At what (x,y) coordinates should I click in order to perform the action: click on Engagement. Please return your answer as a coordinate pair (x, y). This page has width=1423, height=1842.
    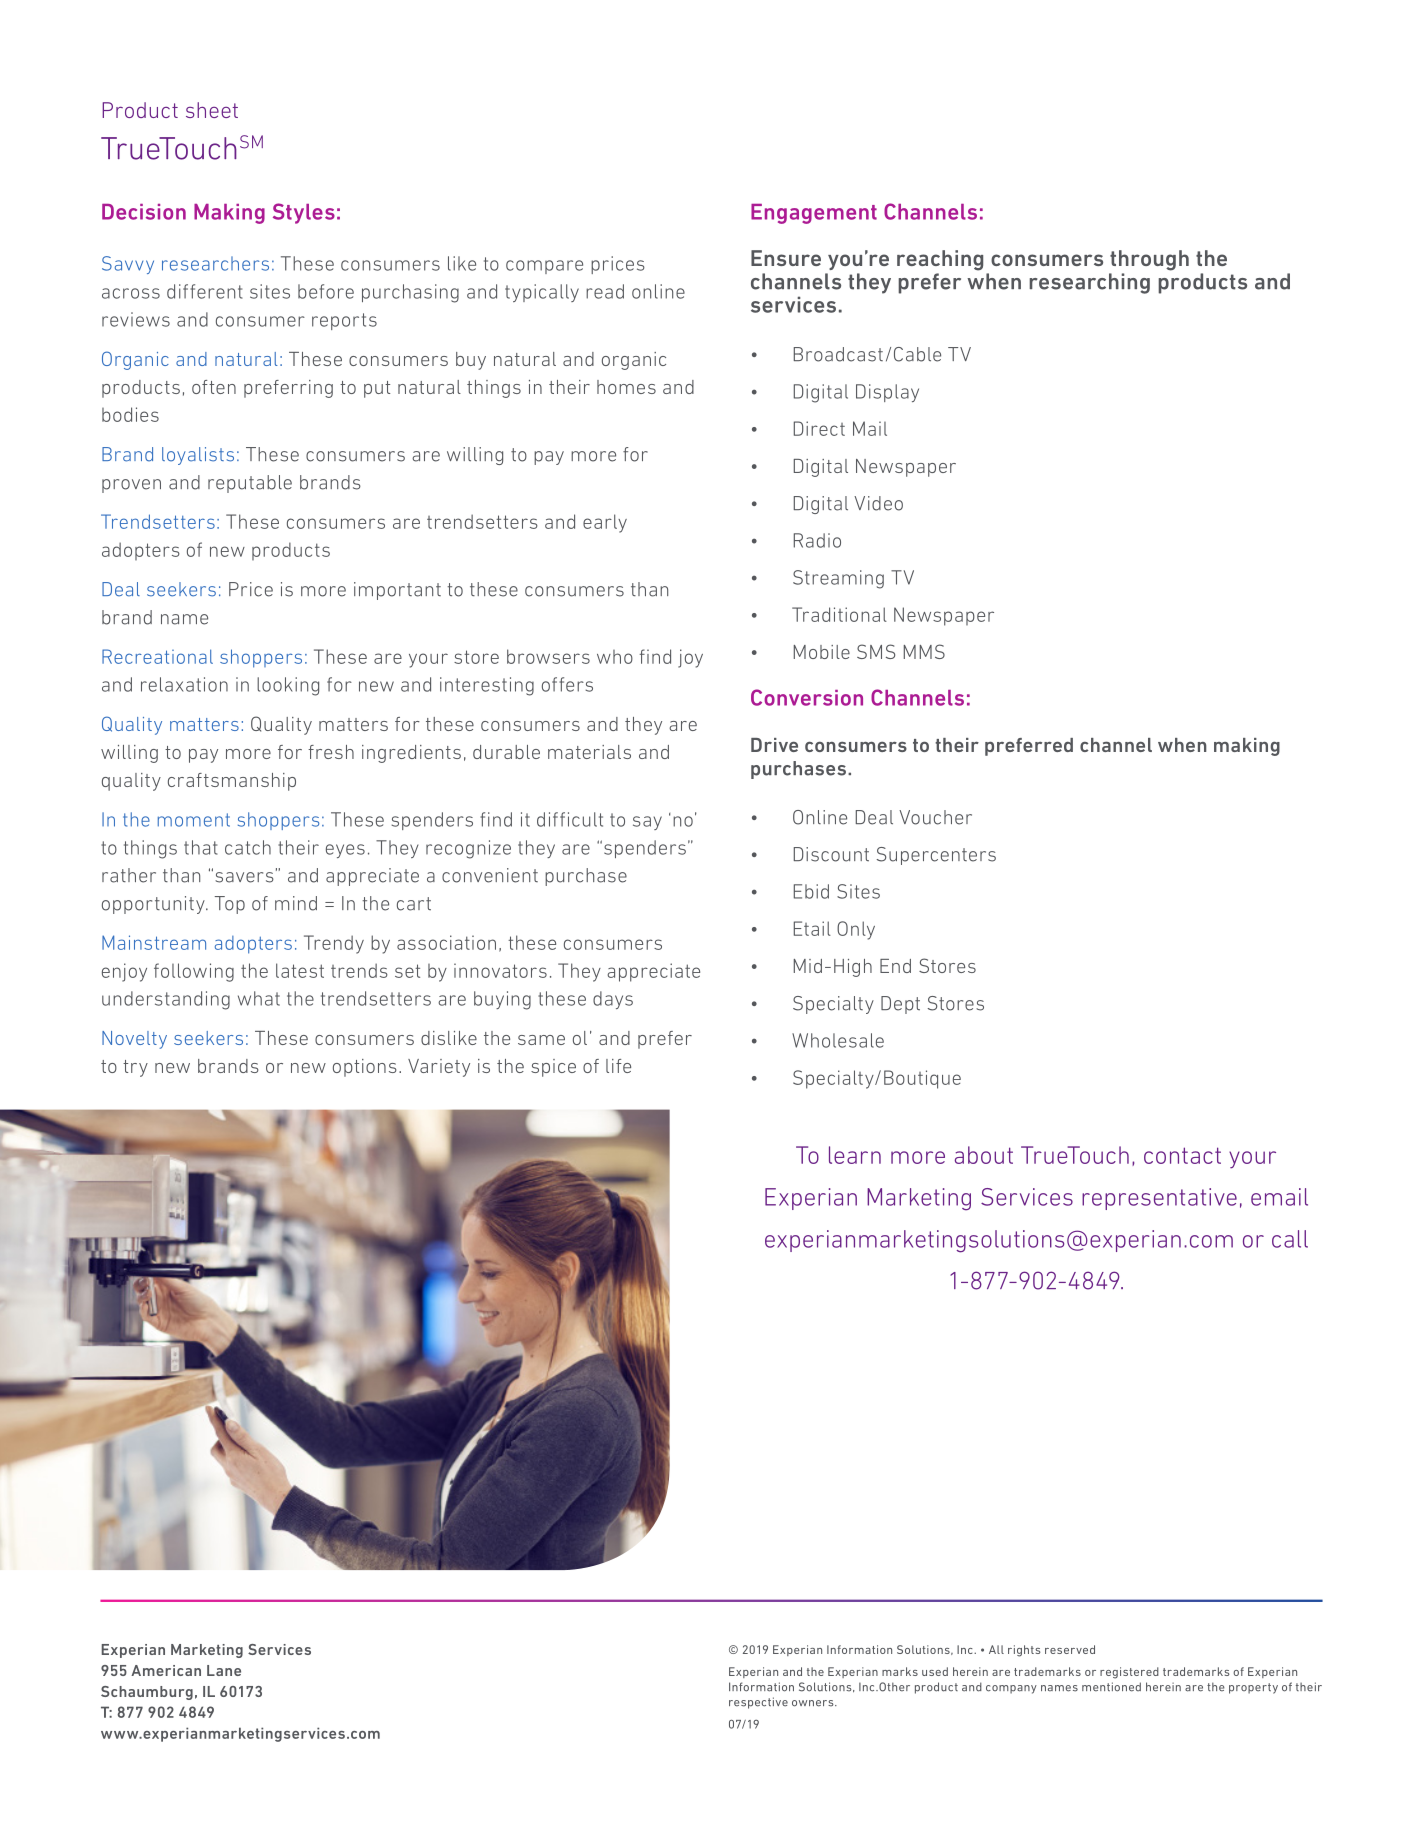
    Looking at the image, I should click on (814, 214).
